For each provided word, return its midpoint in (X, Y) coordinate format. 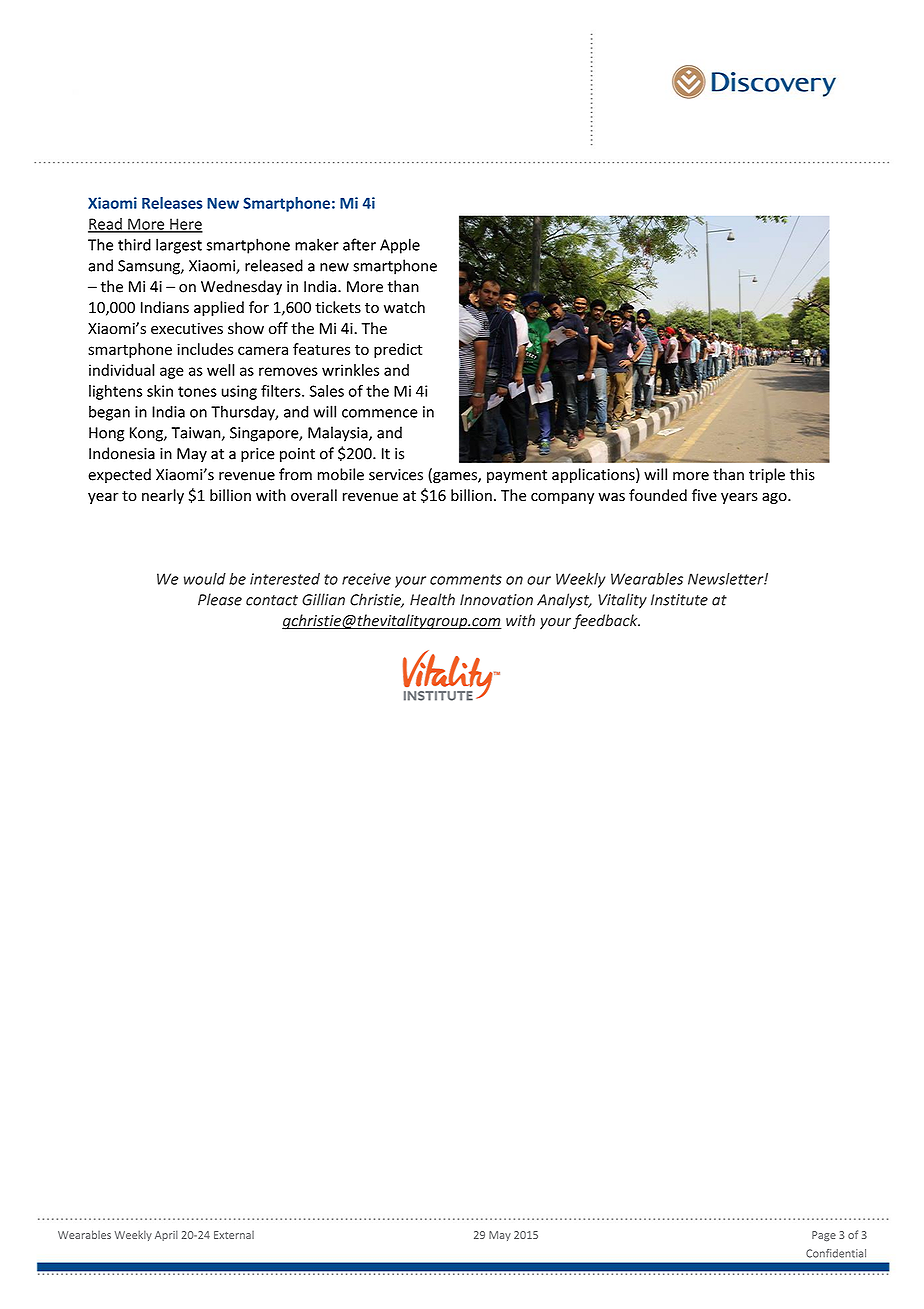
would (205, 579)
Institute (679, 600)
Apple (400, 246)
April (166, 1235)
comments (466, 579)
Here (185, 225)
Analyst (564, 601)
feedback (606, 621)
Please (220, 599)
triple (767, 475)
